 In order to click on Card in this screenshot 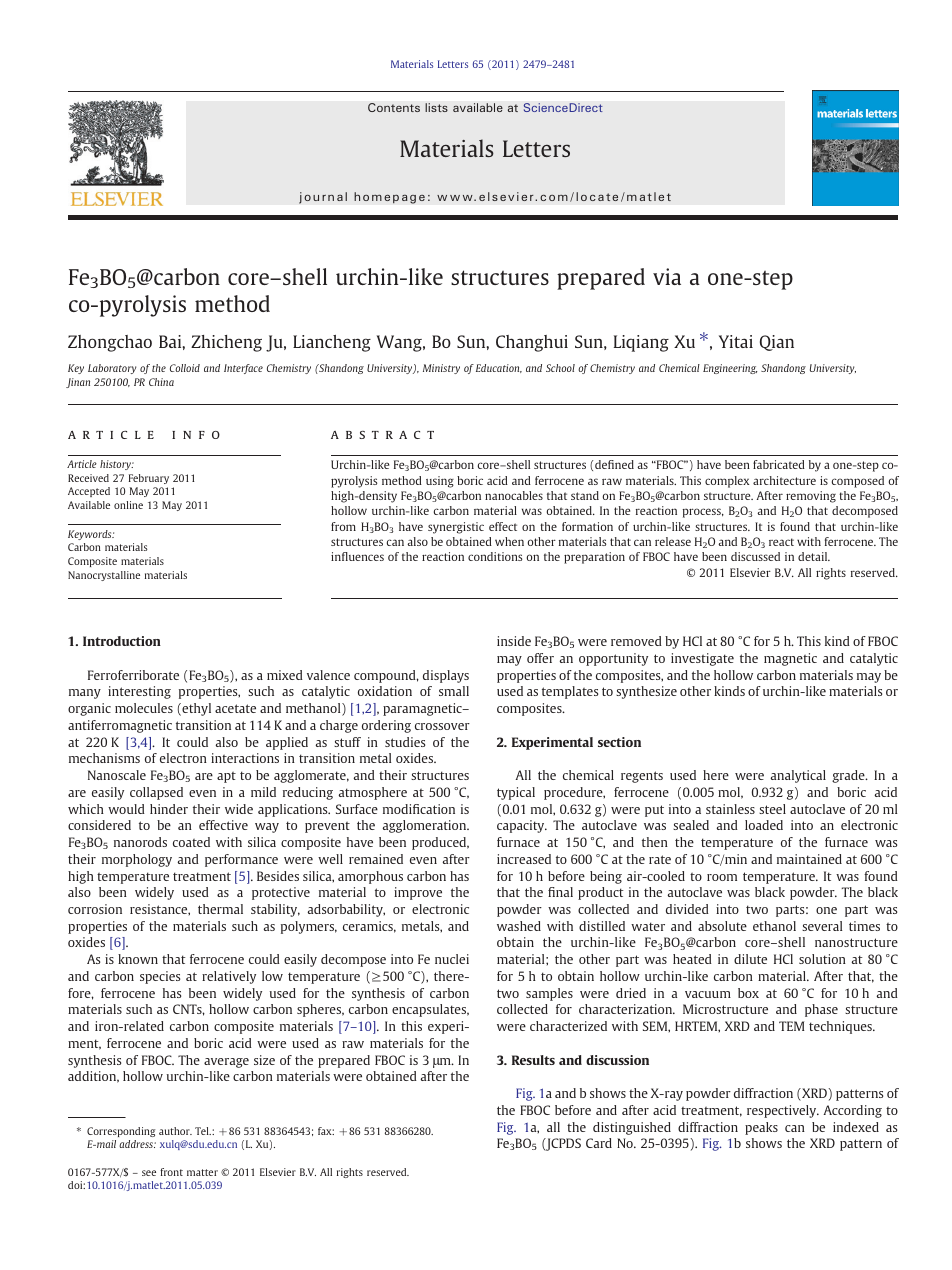, I will do `click(599, 1143)`.
